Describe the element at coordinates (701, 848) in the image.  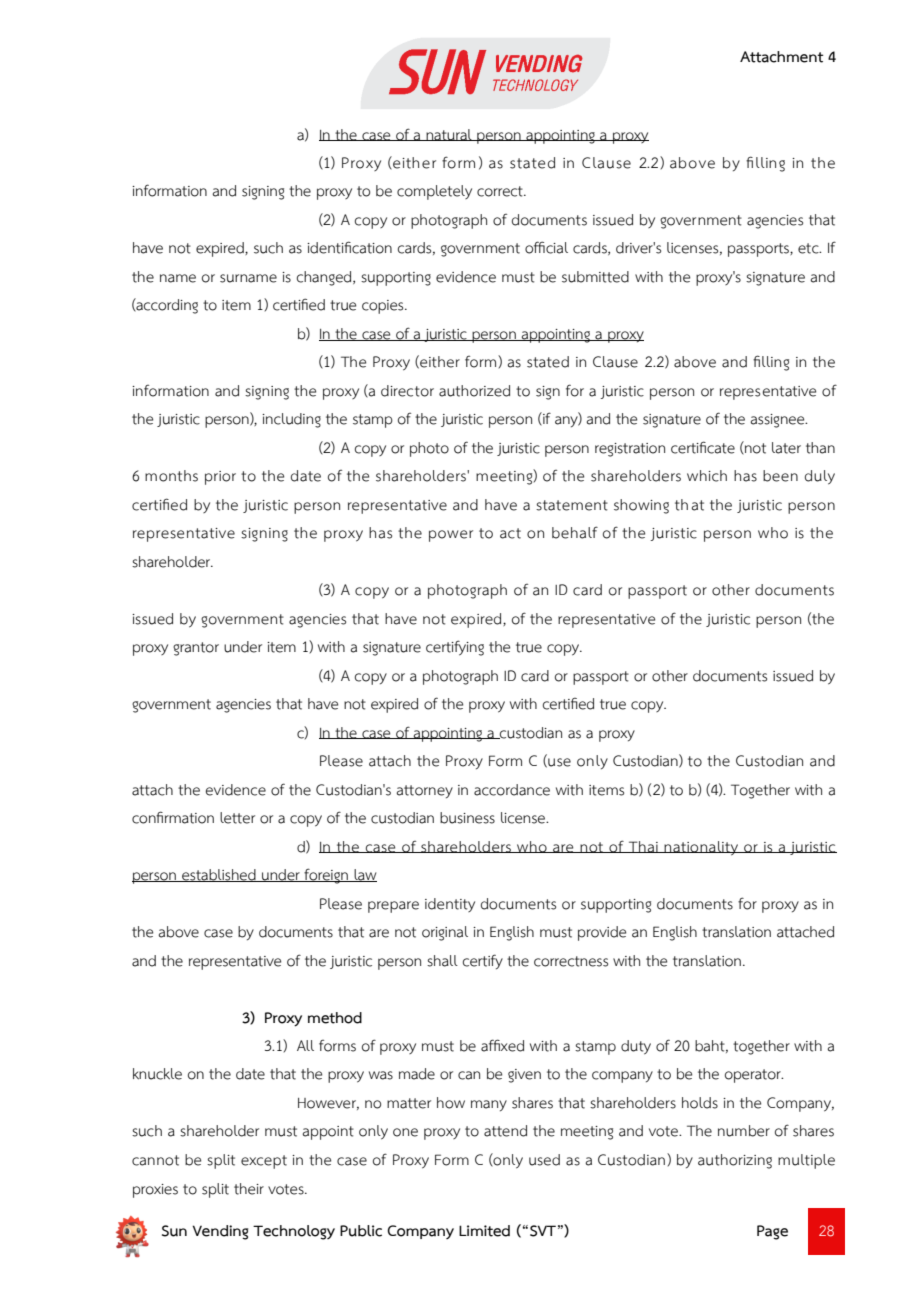
I see `nationality` at that location.
